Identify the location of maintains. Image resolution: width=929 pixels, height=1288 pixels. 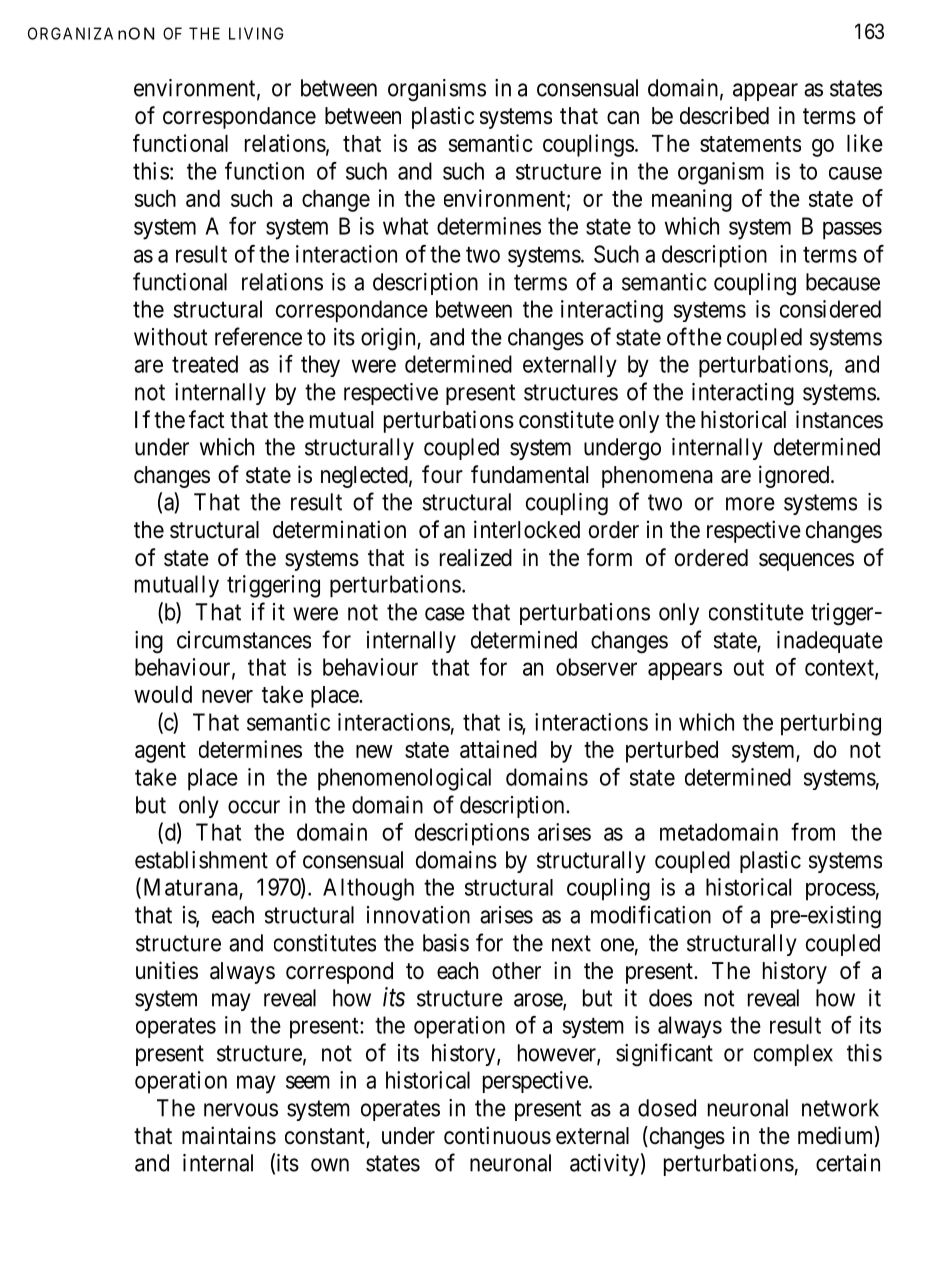
(229, 1135).
